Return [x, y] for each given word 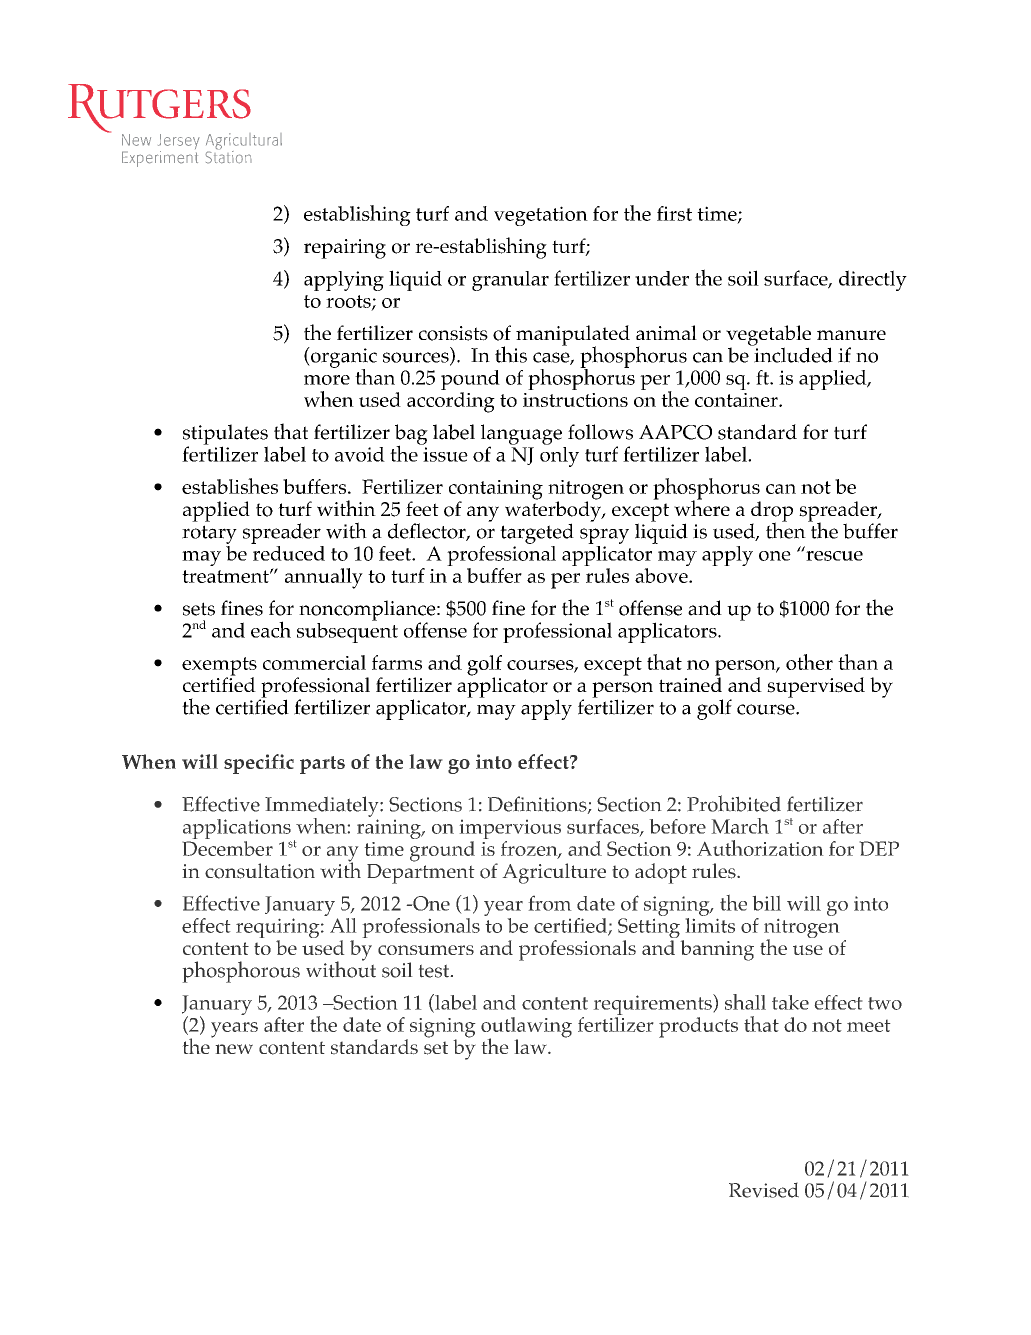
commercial [314, 662]
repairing [345, 249]
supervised [816, 687]
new [234, 1049]
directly [873, 280]
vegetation [541, 216]
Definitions [538, 805]
